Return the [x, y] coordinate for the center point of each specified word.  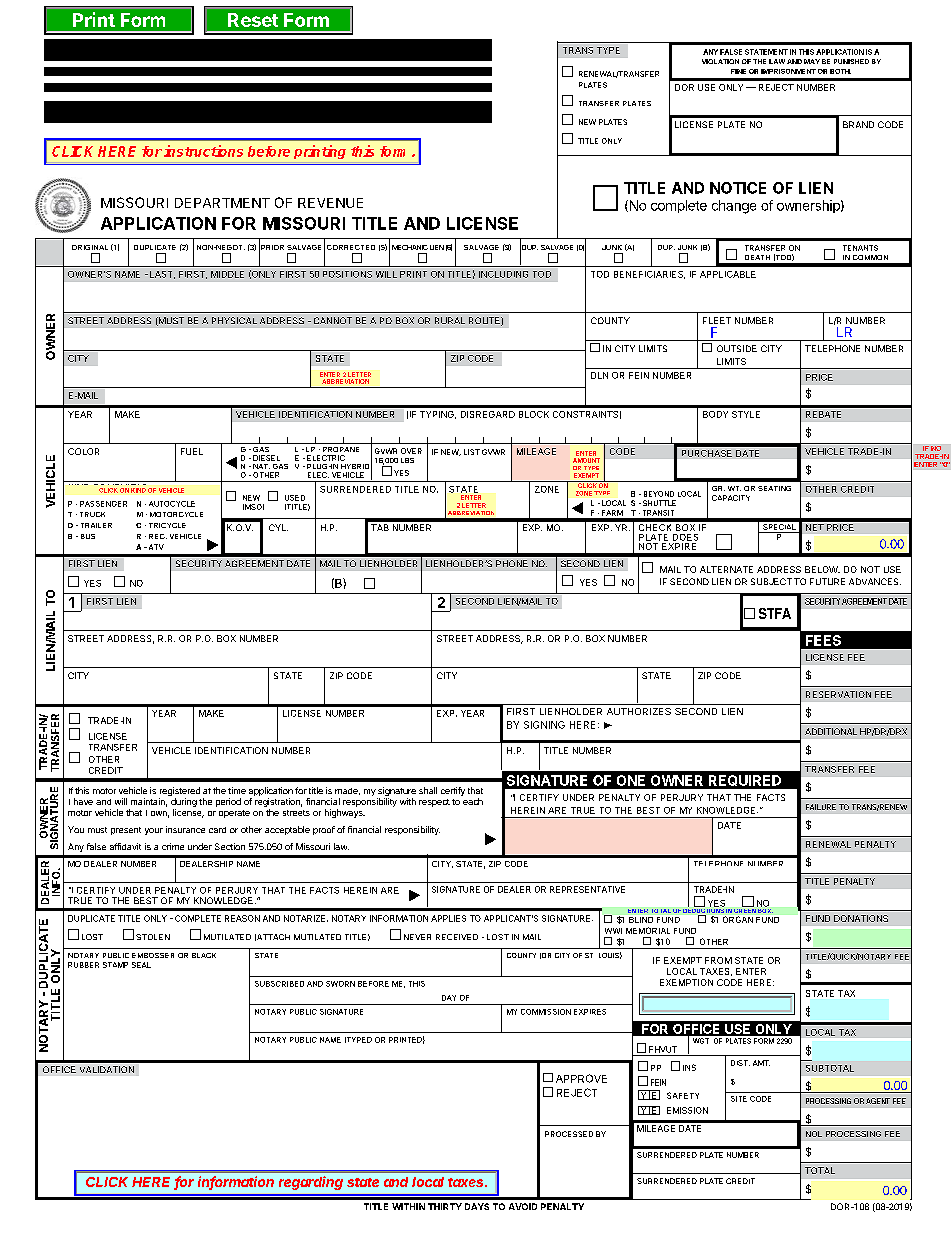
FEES [823, 640]
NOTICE [738, 188]
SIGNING [544, 725]
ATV [155, 547]
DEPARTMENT [222, 203]
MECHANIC [410, 247]
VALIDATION [107, 1069]
